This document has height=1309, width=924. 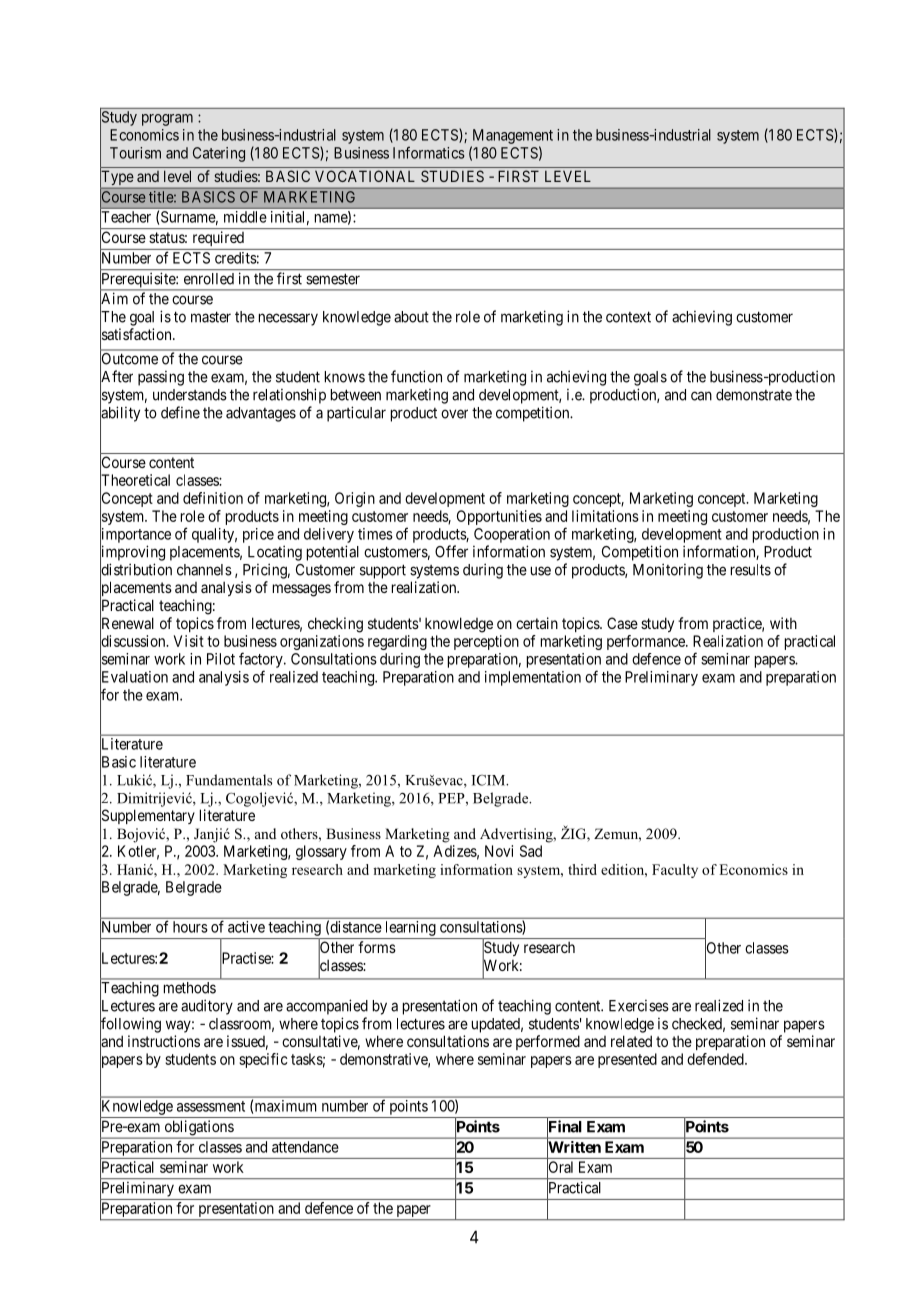 I want to click on Faculty, so click(x=675, y=871).
